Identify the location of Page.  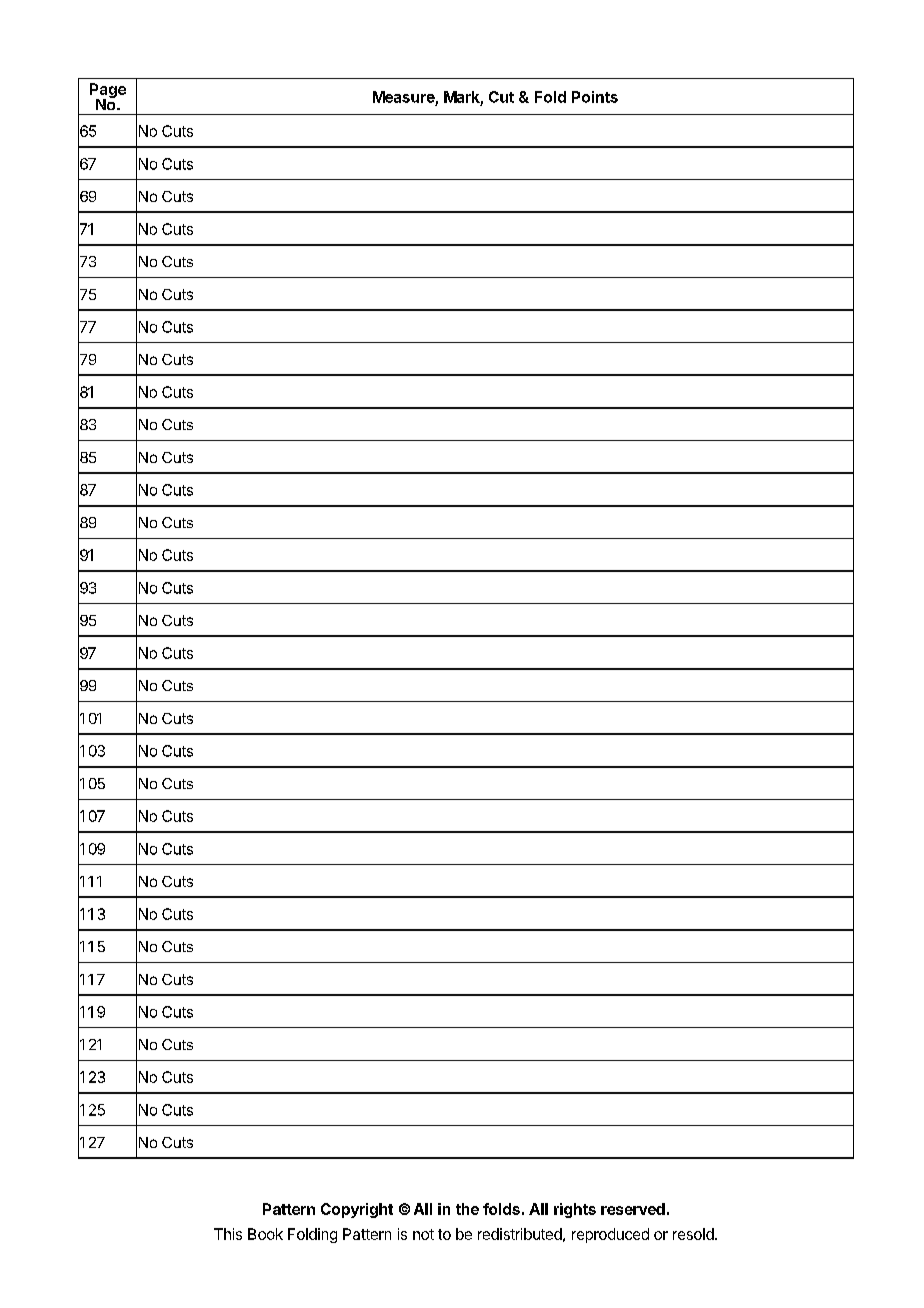
(108, 92).
